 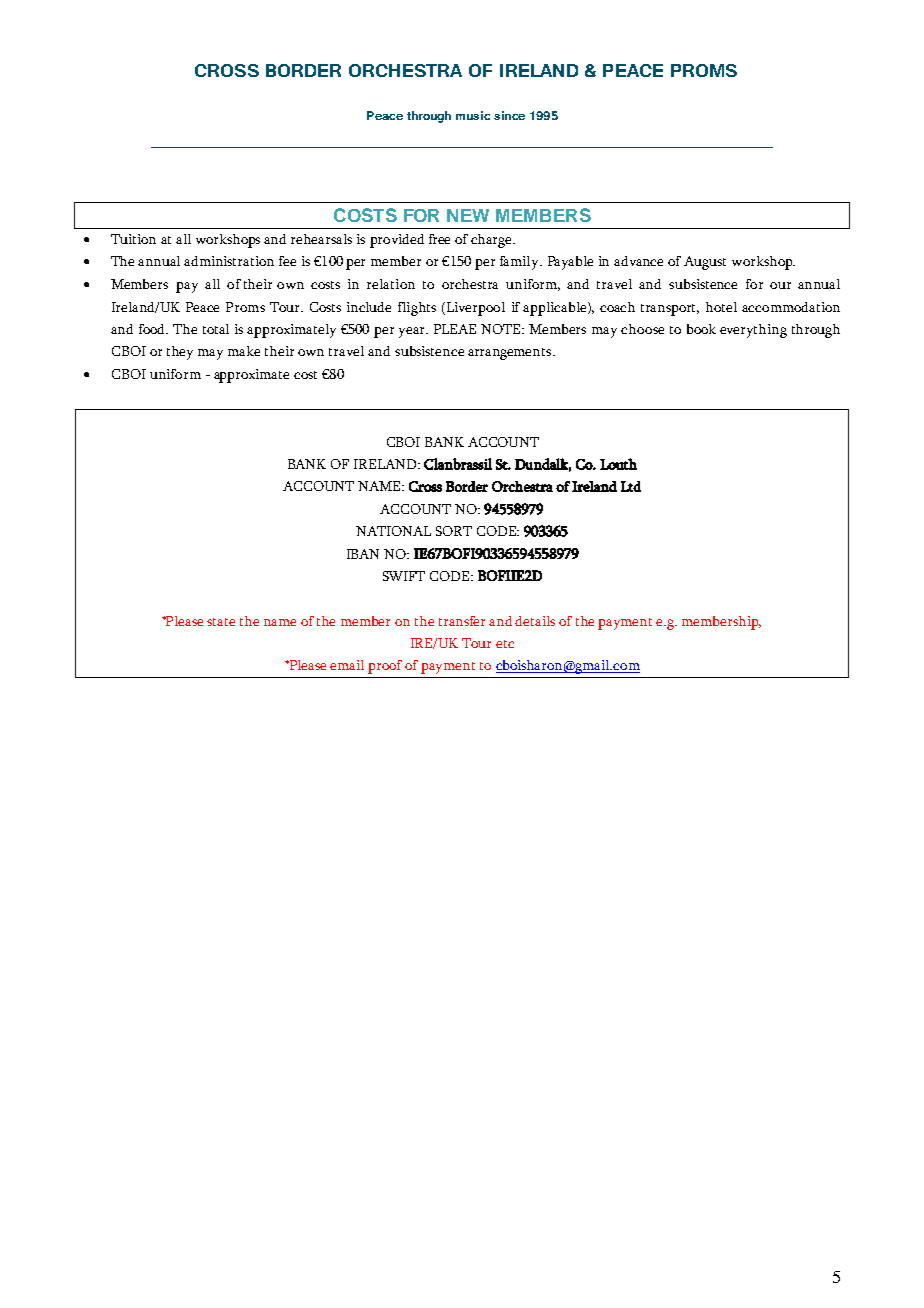 I want to click on etc, so click(x=505, y=644).
